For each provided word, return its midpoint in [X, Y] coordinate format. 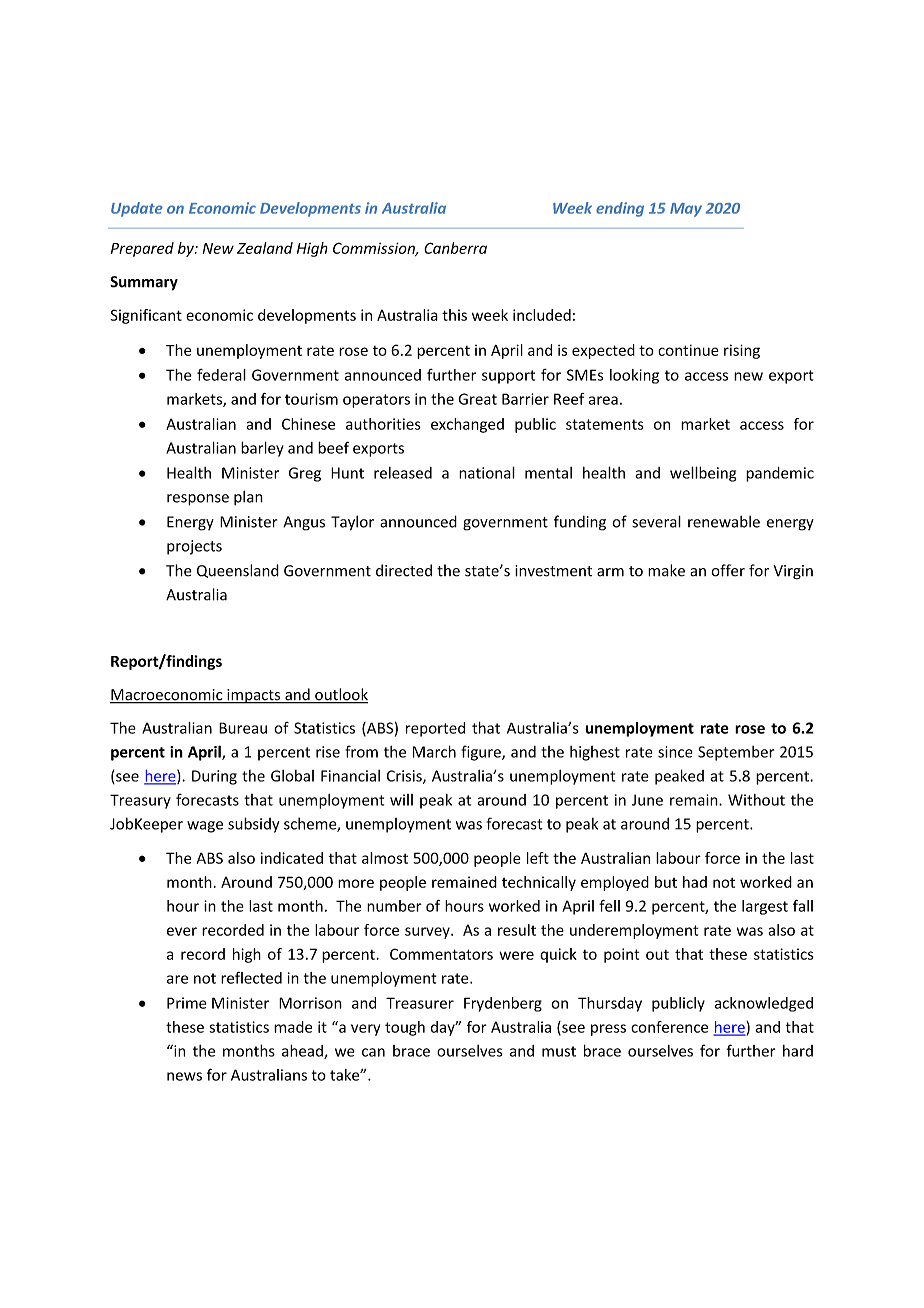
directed [404, 570]
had [695, 882]
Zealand [265, 248]
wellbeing [703, 474]
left [538, 858]
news [184, 1076]
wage [205, 827]
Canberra [455, 248]
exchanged [467, 425]
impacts [254, 696]
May [686, 210]
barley [262, 449]
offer [728, 570]
